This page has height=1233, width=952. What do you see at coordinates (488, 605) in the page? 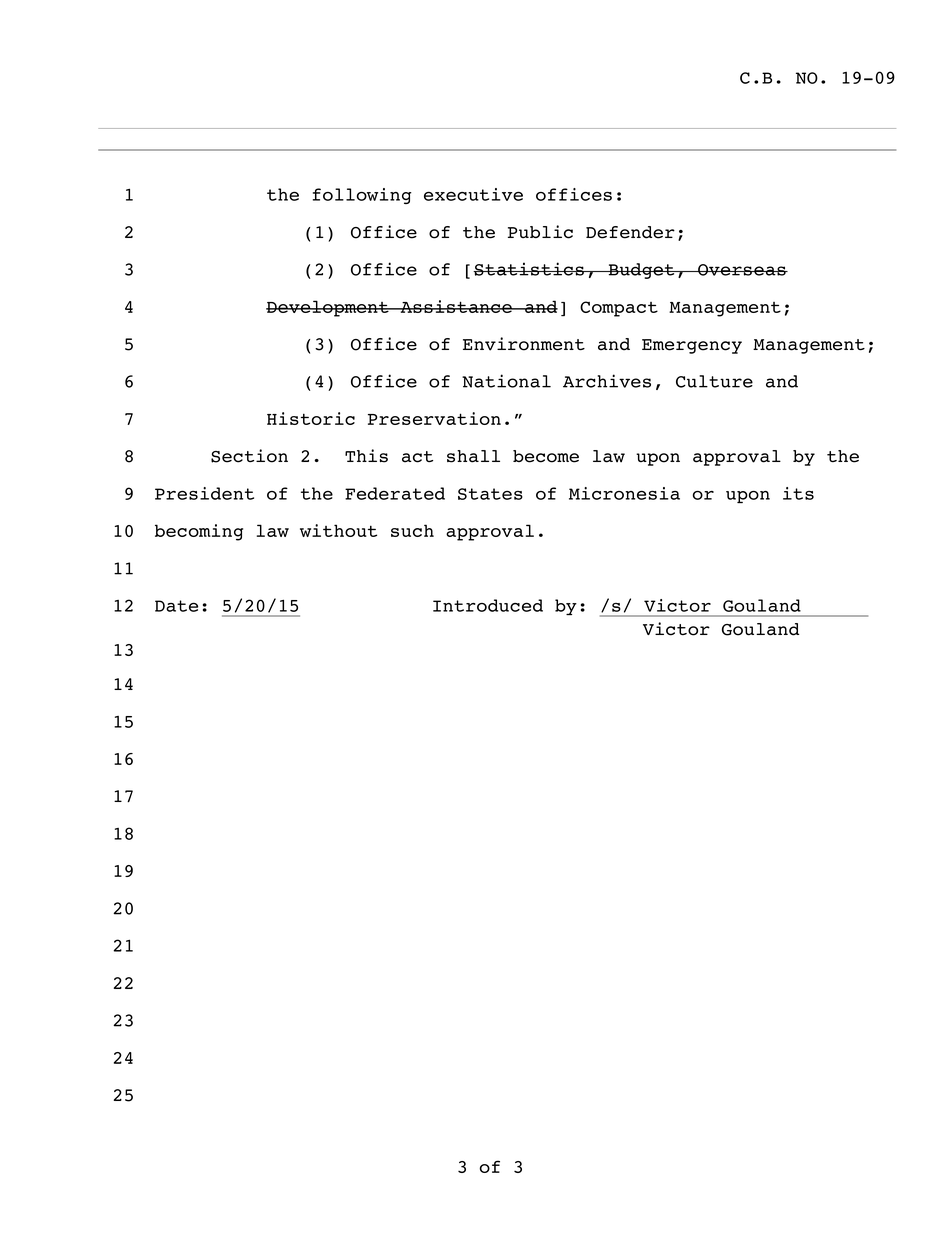
I see `Introduced` at bounding box center [488, 605].
